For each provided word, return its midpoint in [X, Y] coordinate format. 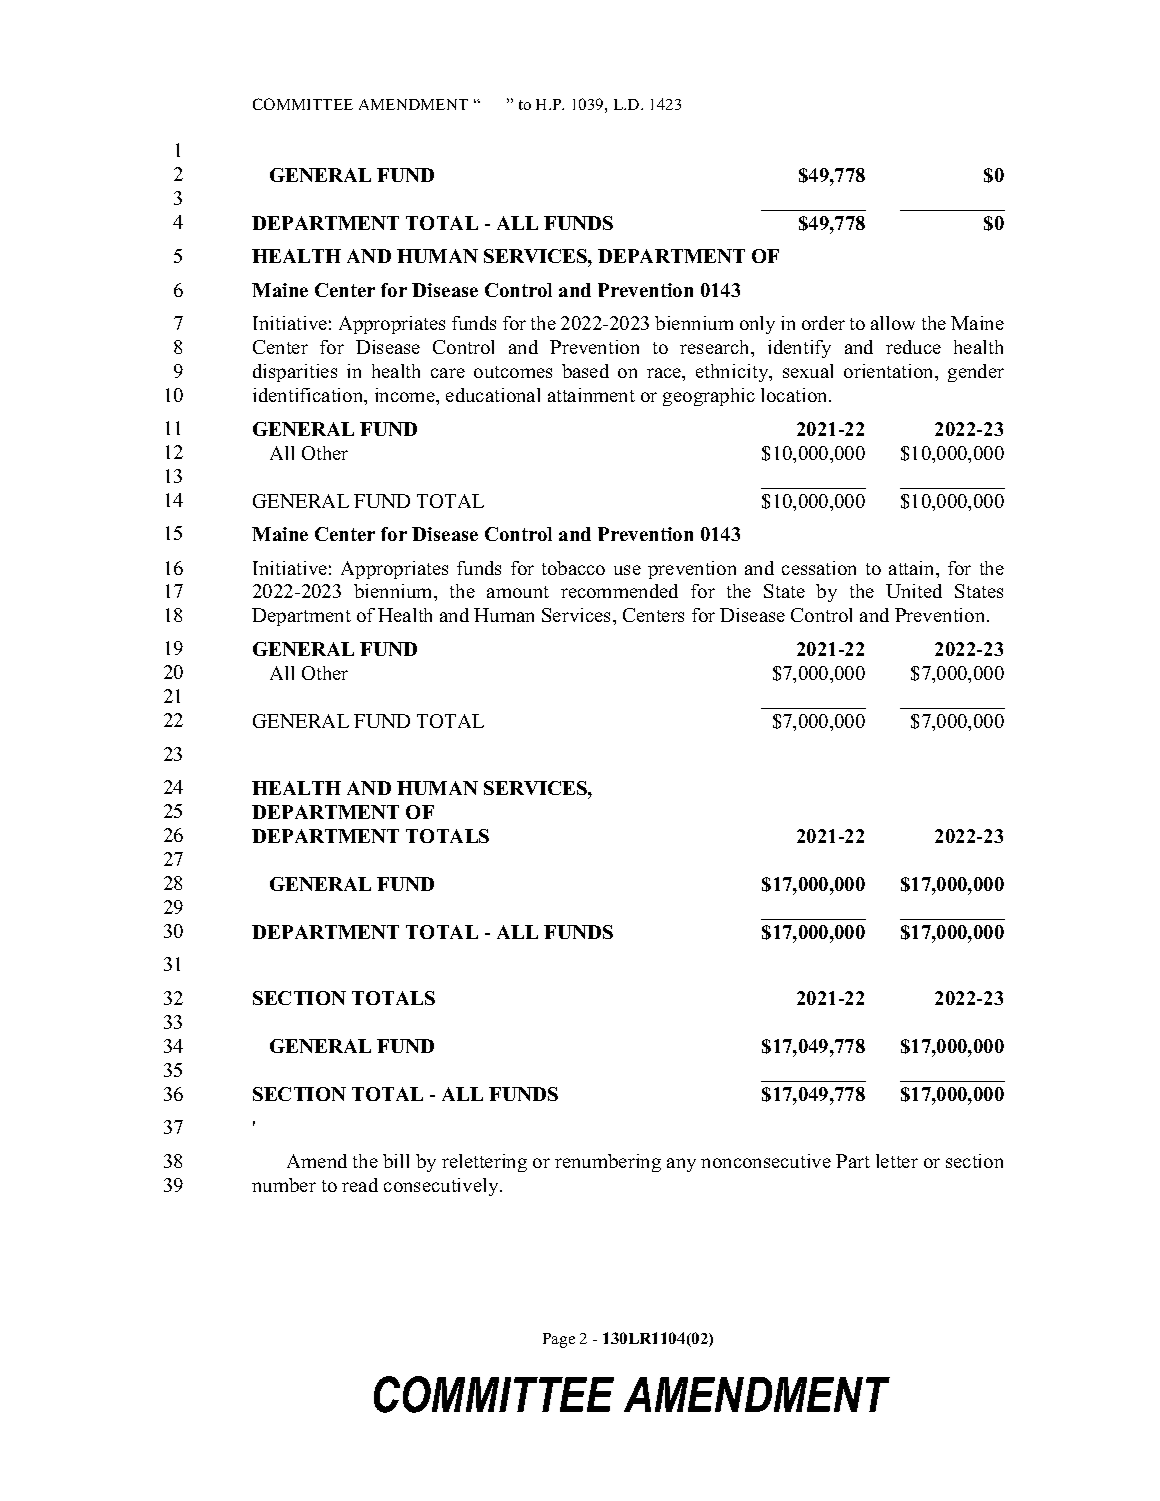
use [627, 570]
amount [518, 592]
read [360, 1185]
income [406, 395]
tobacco [573, 568]
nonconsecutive [766, 1161]
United [914, 591]
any [681, 1165]
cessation [819, 568]
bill [396, 1161]
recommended [619, 591]
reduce [913, 347]
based [585, 371]
